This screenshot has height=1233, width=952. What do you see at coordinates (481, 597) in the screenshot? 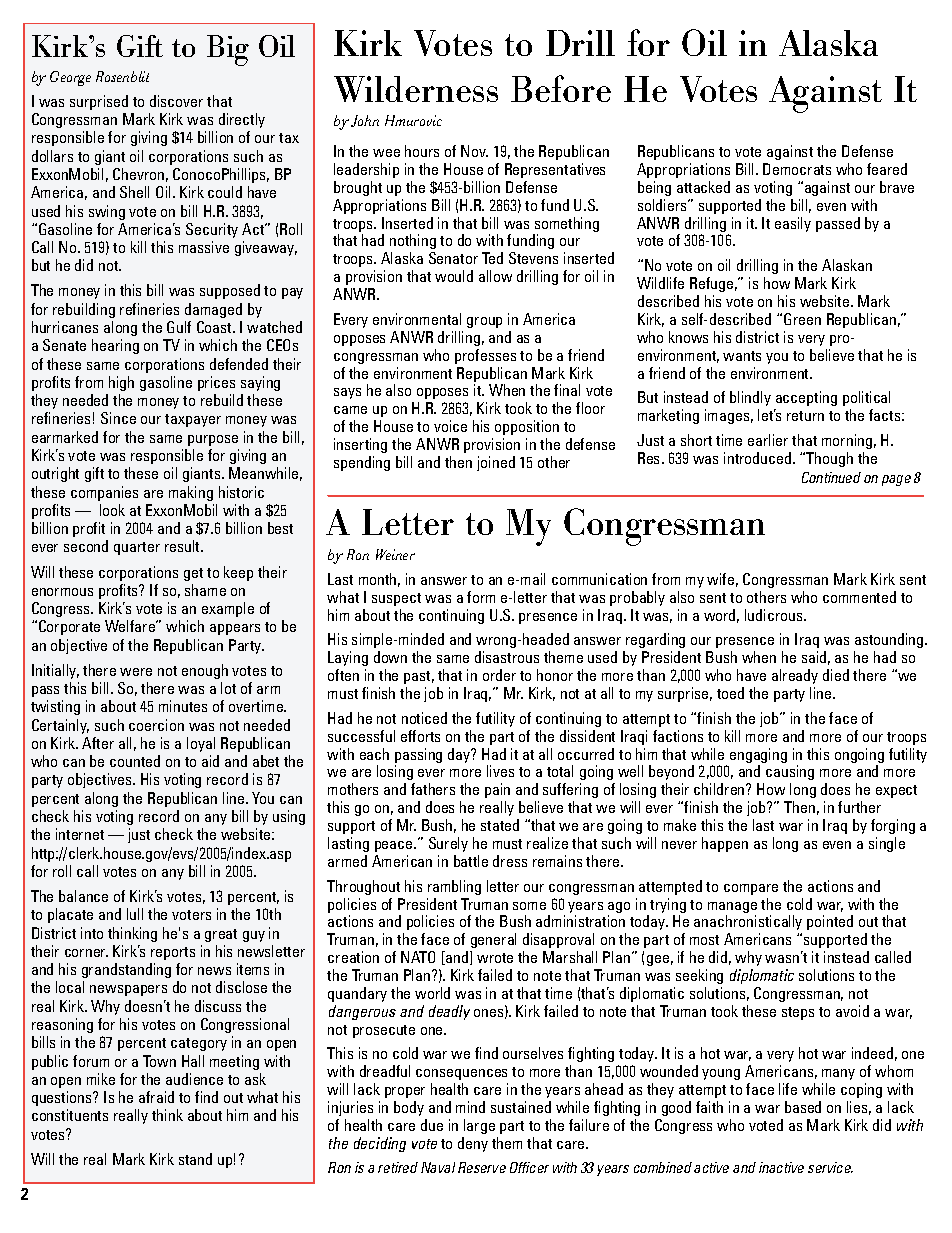
I see `form` at bounding box center [481, 597].
